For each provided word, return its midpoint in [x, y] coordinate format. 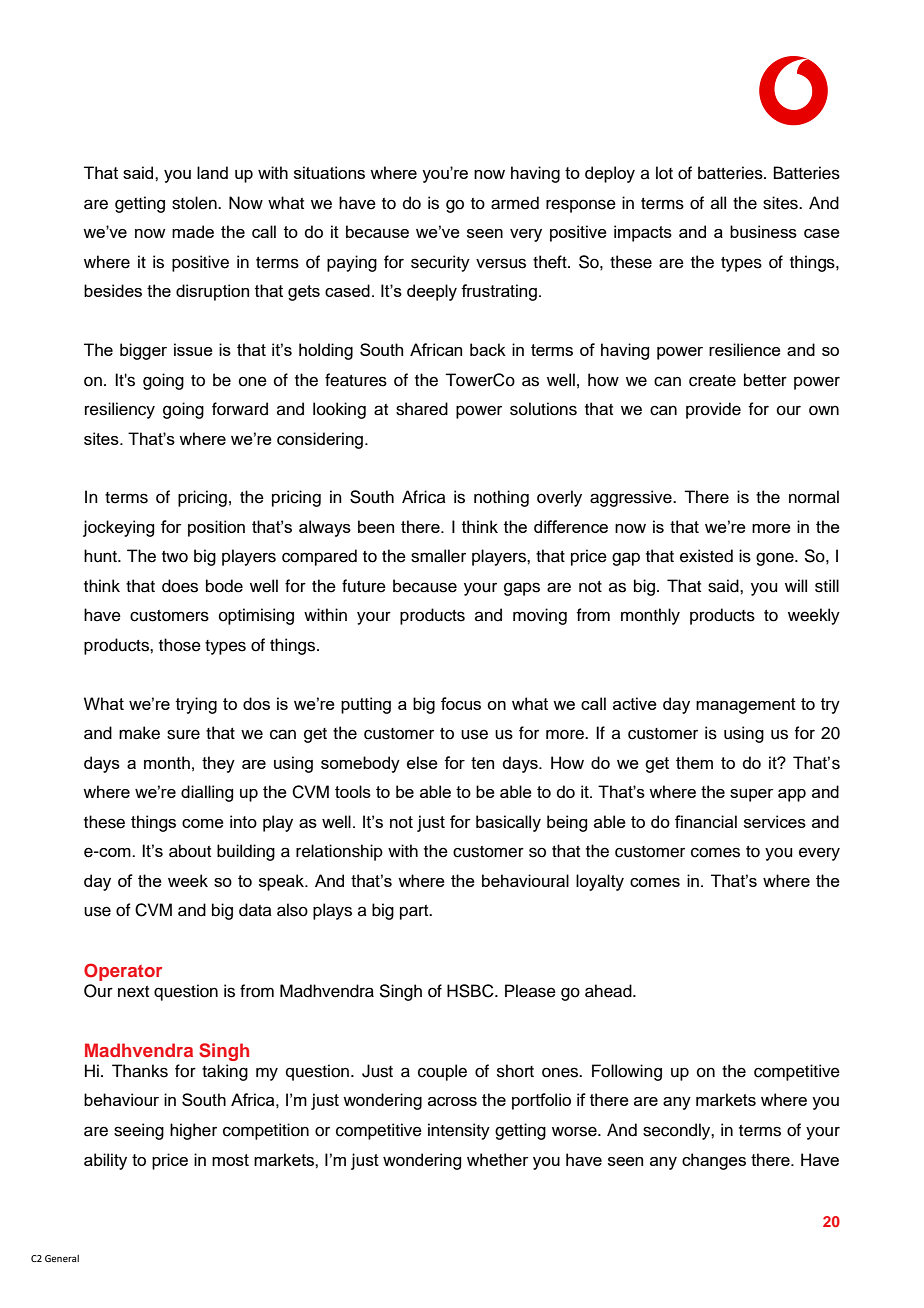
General [62, 1258]
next [133, 992]
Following [627, 1072]
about [190, 851]
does [180, 586]
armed [515, 203]
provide [713, 410]
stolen [195, 203]
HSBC [471, 991]
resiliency [120, 410]
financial [706, 821]
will [796, 585]
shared [422, 409]
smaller [438, 556]
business [763, 231]
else [422, 762]
